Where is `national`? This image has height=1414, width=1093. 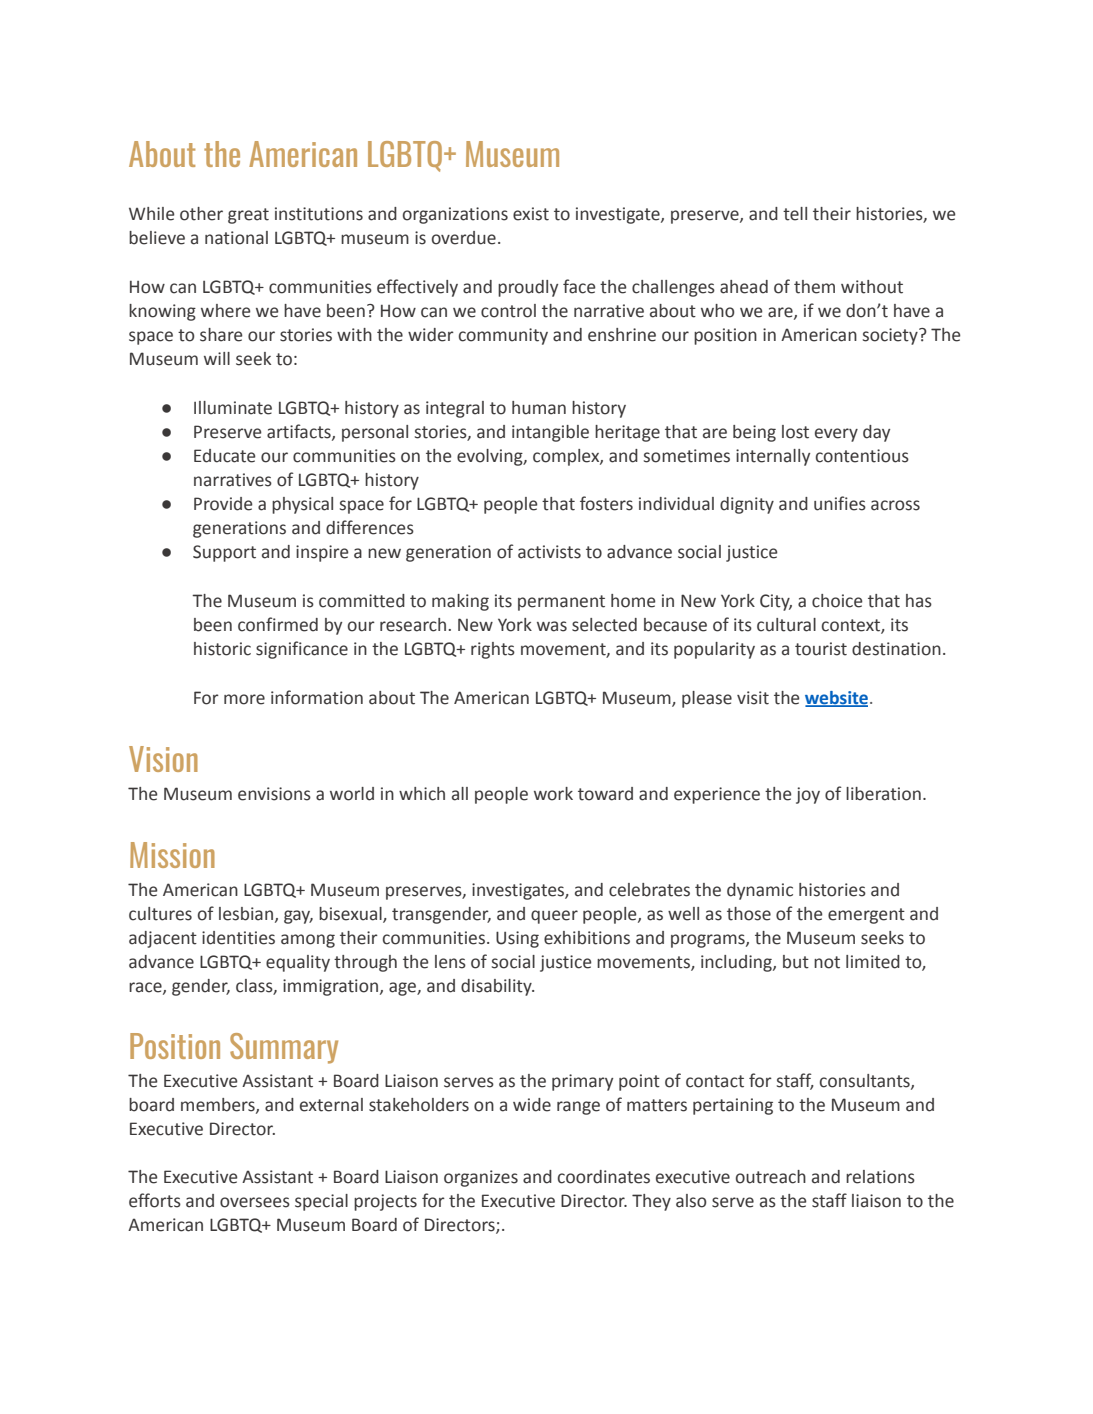 national is located at coordinates (236, 238).
